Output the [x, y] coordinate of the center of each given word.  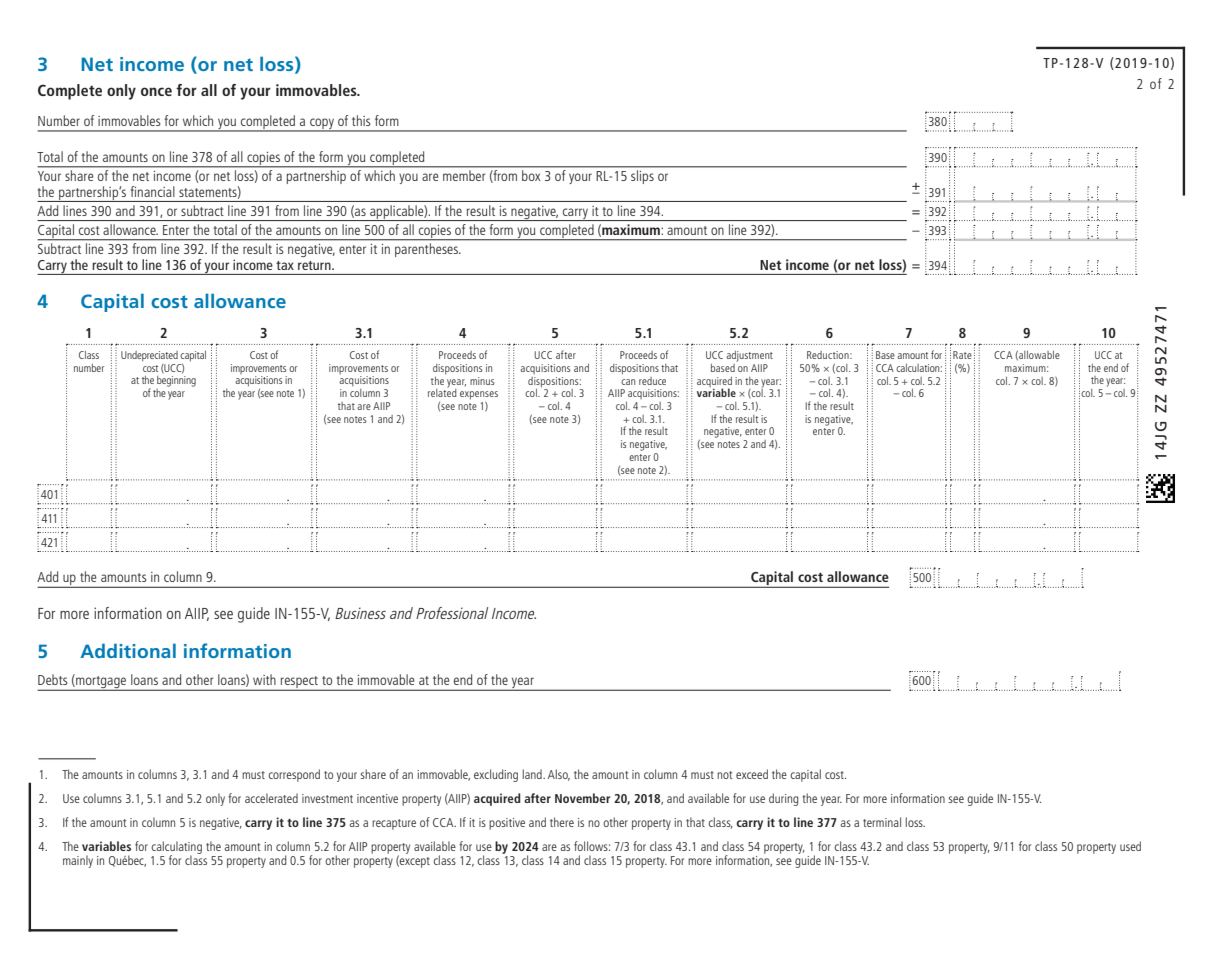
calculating [176, 848]
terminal [882, 822]
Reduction [829, 355]
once [156, 91]
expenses [479, 395]
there [562, 822]
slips [642, 177]
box [531, 175]
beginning [176, 381]
